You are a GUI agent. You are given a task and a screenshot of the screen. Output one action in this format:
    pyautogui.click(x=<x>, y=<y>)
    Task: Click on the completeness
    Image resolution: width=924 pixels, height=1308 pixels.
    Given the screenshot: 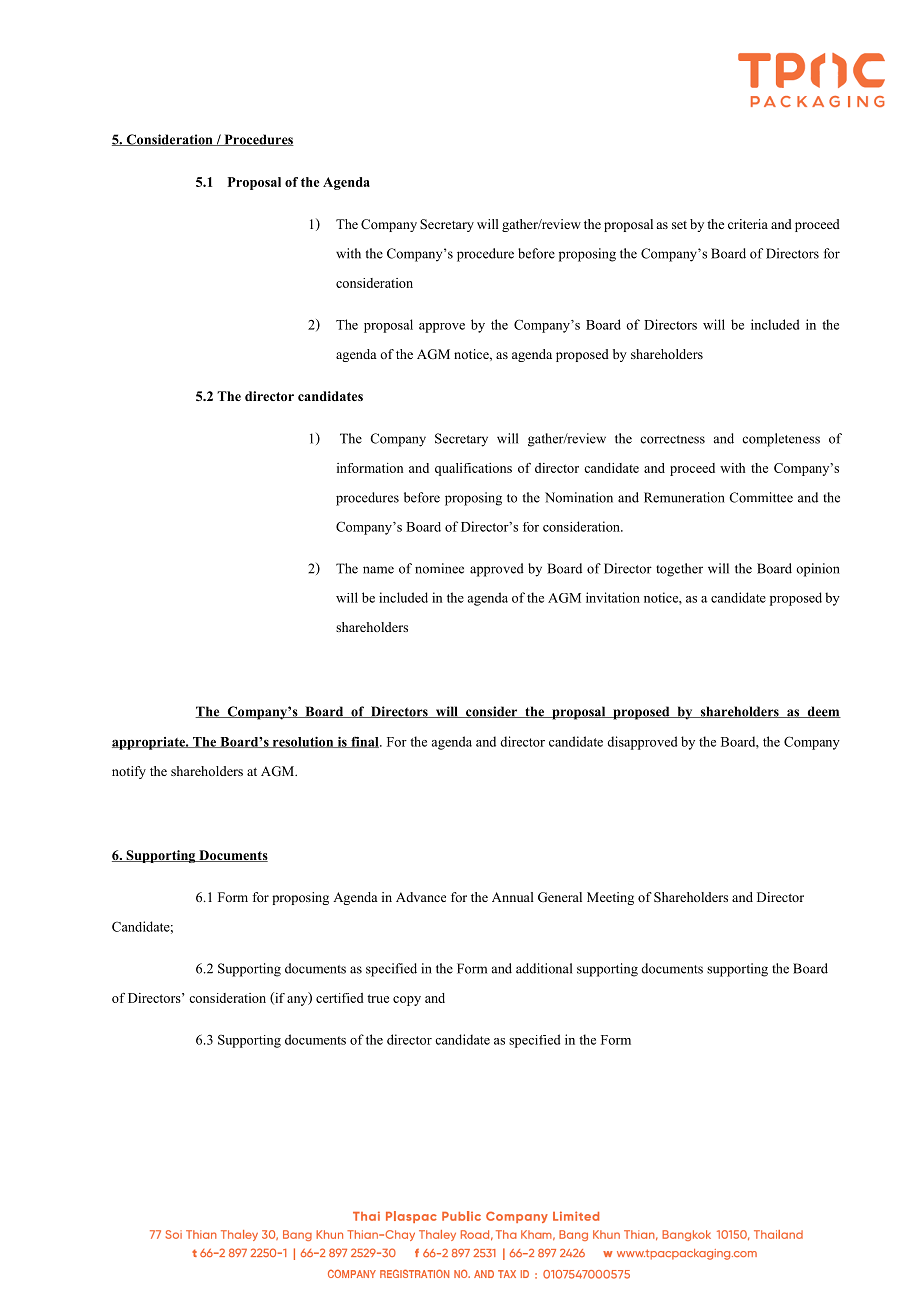 What is the action you would take?
    pyautogui.click(x=781, y=440)
